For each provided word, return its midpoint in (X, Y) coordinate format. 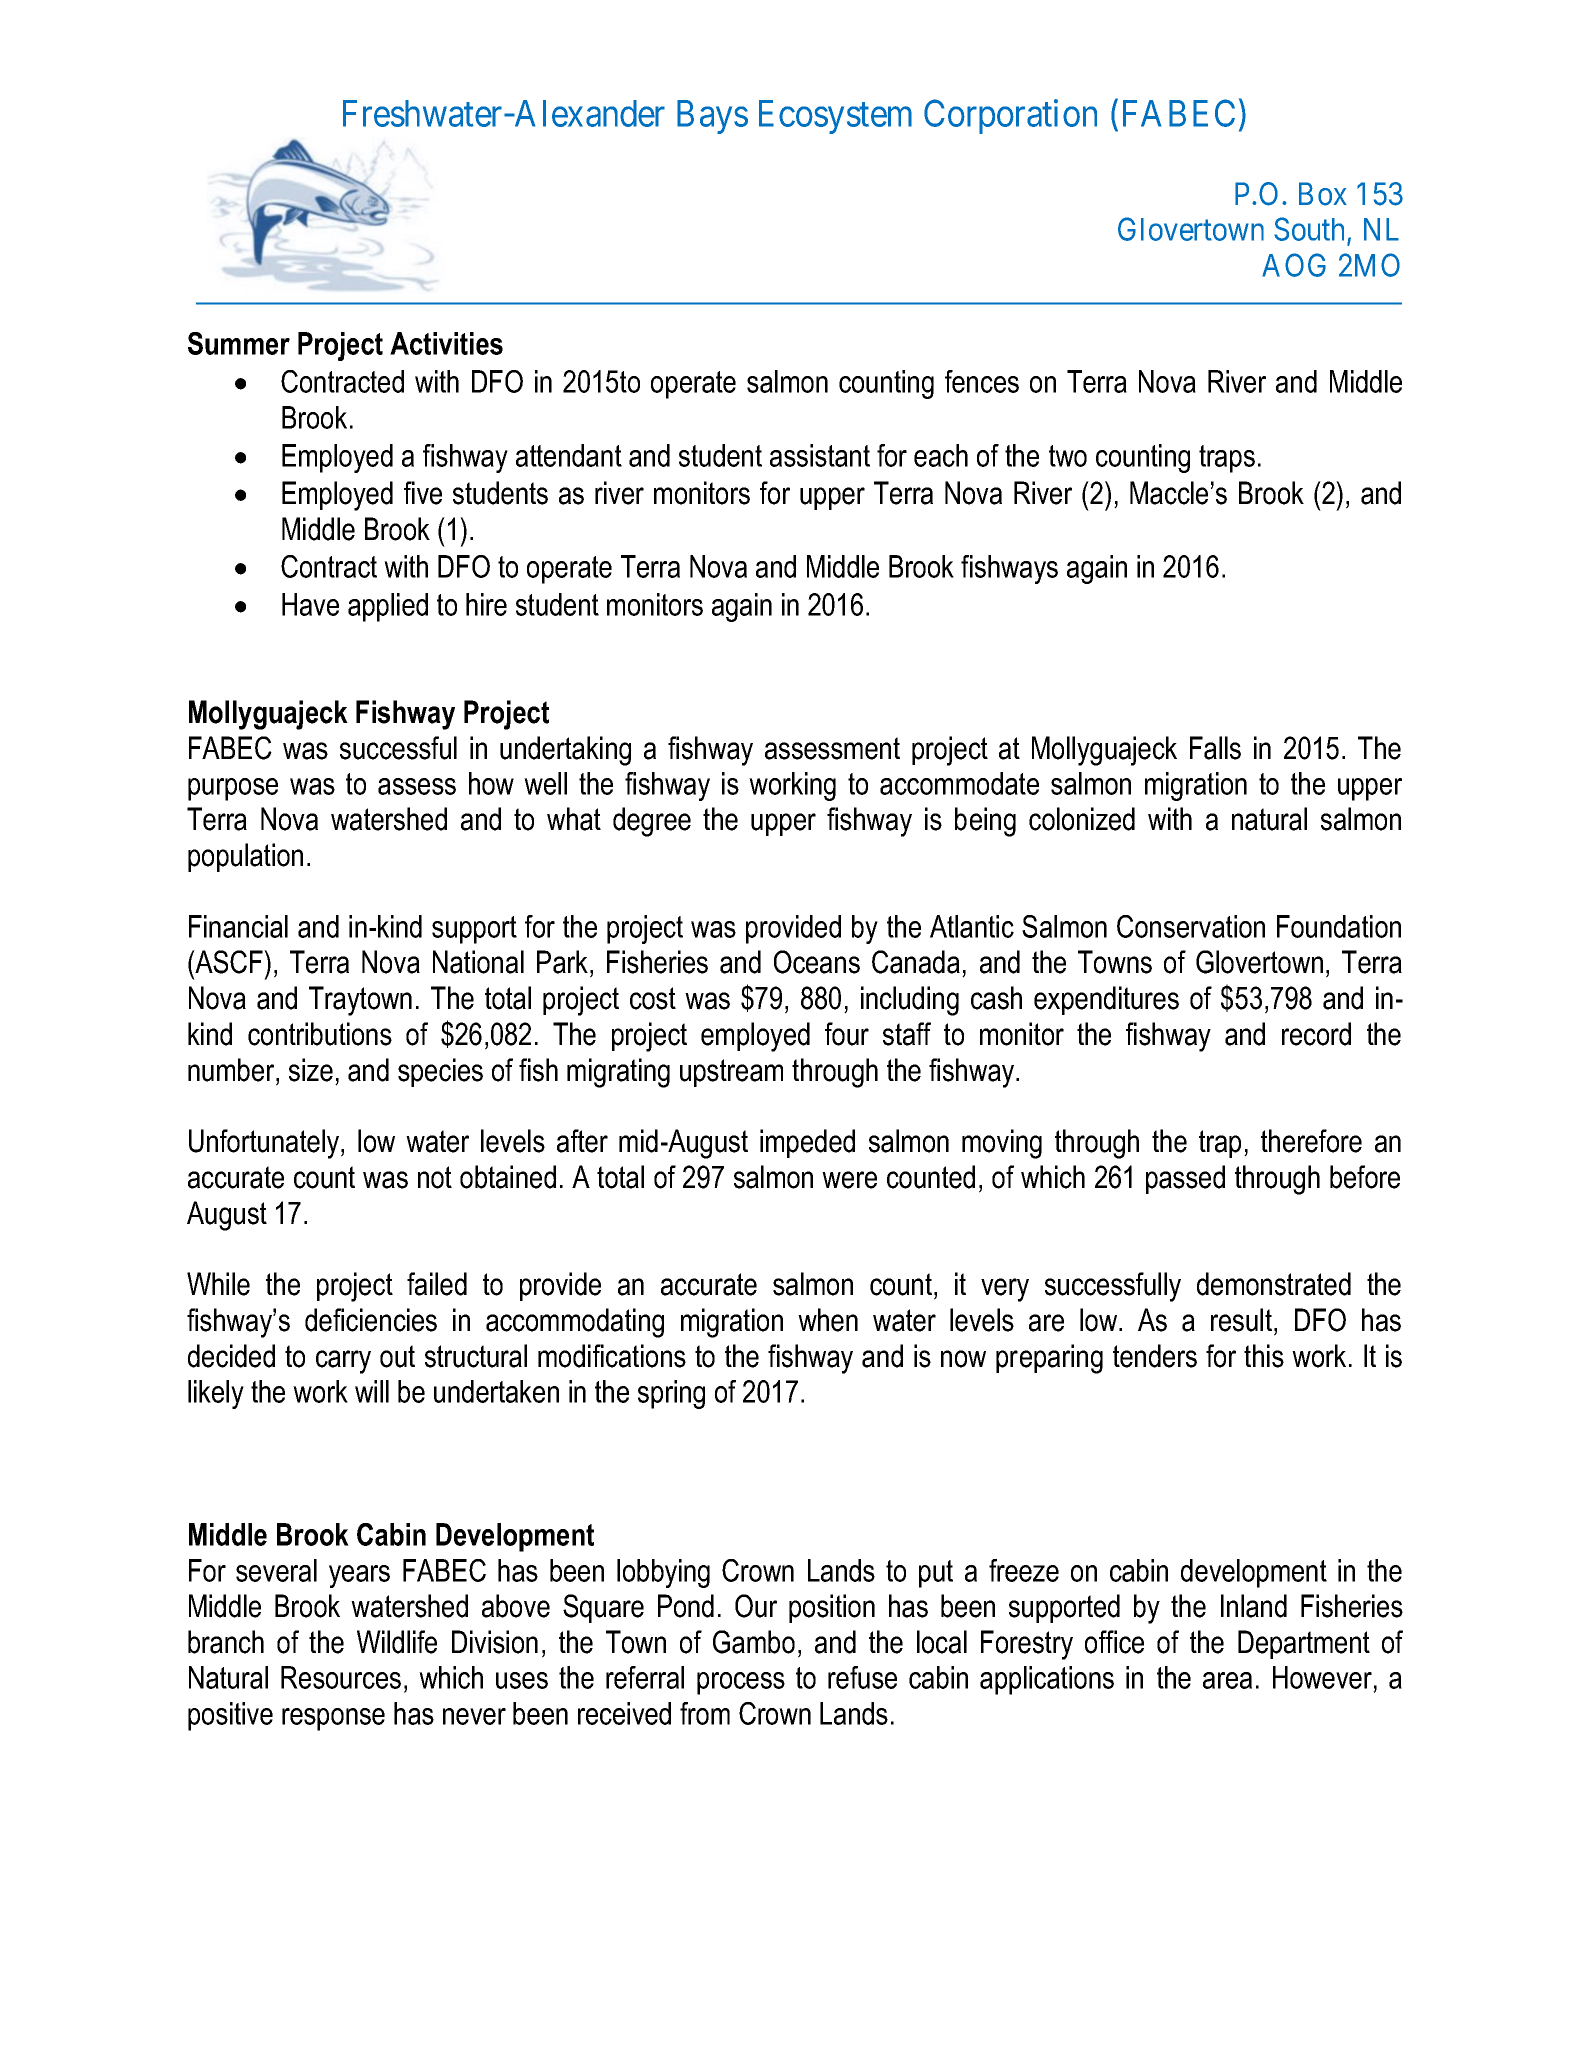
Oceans (817, 962)
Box (1323, 194)
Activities (446, 343)
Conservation (1191, 926)
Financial (238, 926)
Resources (341, 1677)
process (741, 1683)
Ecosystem (835, 117)
